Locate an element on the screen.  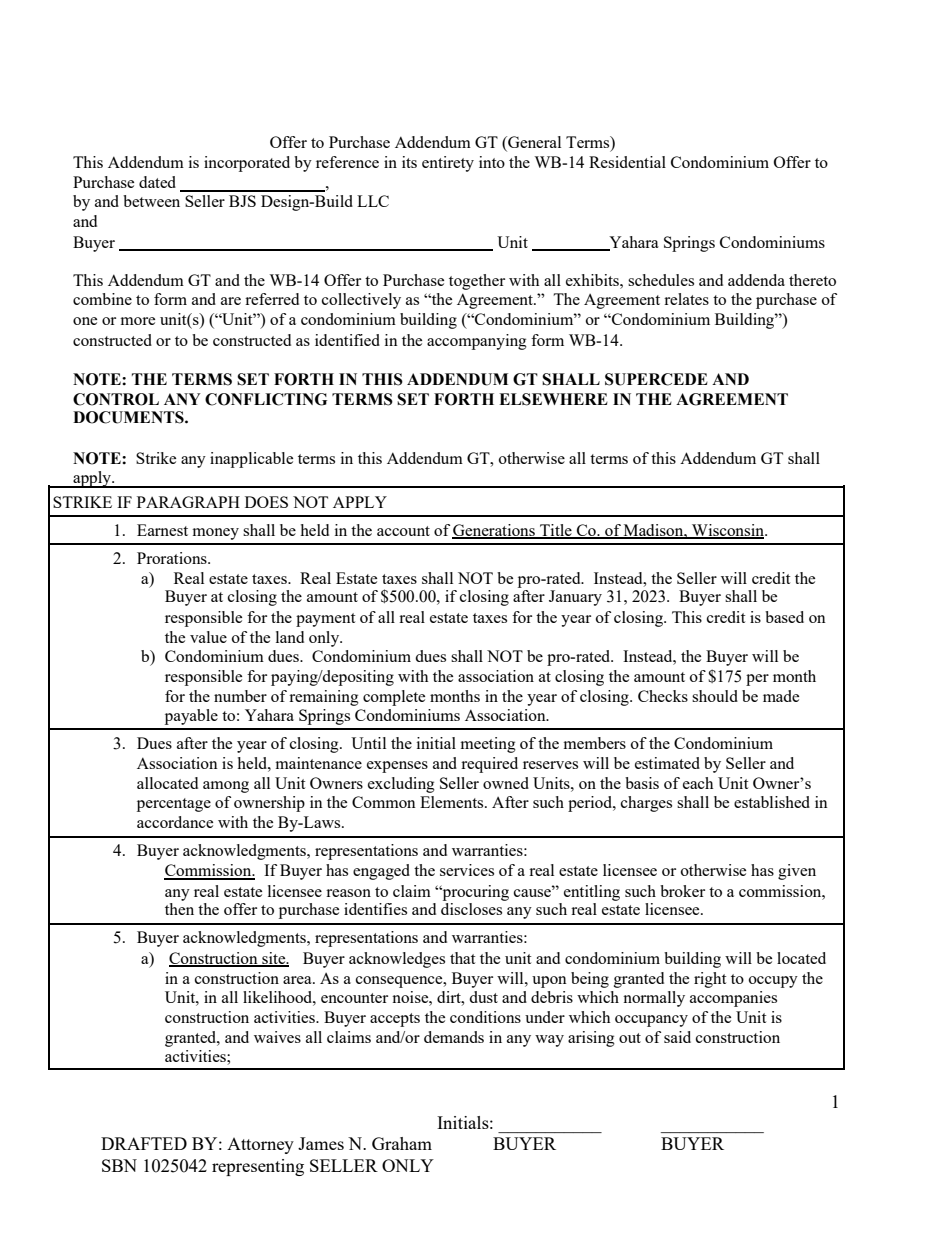
established is located at coordinates (772, 802).
